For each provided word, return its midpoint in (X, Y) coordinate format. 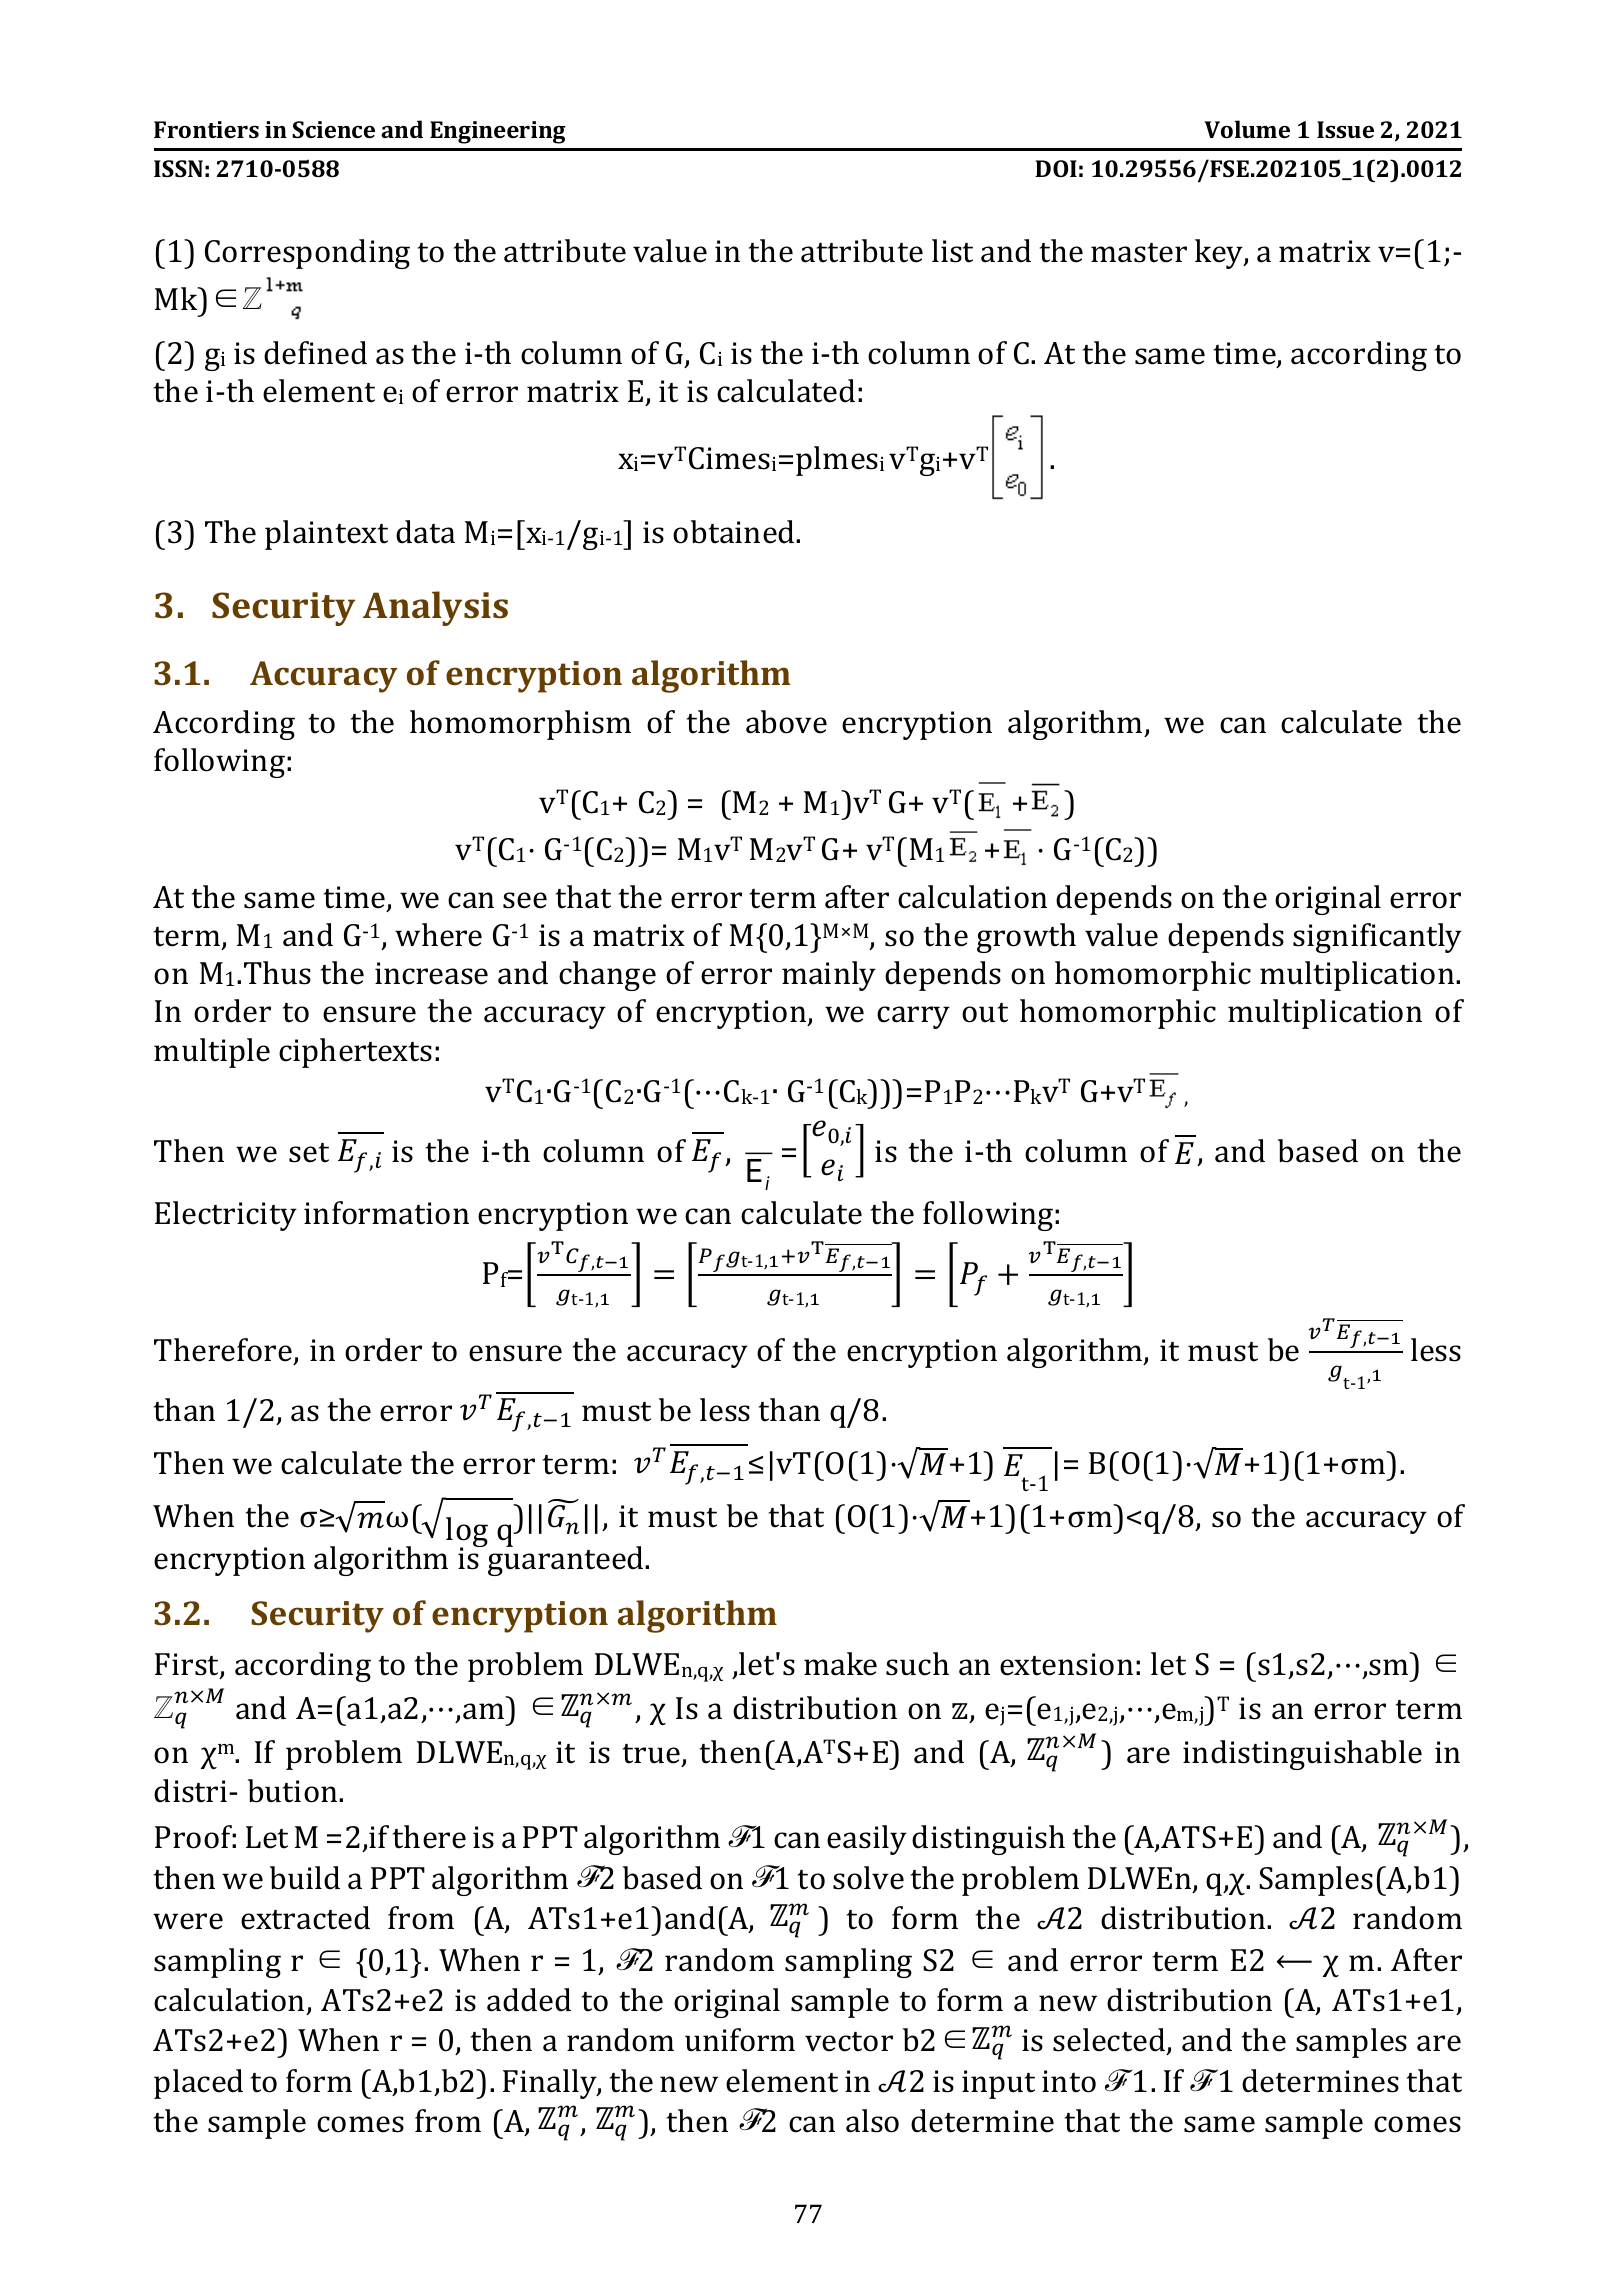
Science (333, 129)
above (786, 722)
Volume (1247, 129)
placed (198, 2084)
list (952, 251)
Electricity (226, 1216)
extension (1066, 1664)
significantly (1377, 938)
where (438, 935)
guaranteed (566, 1560)
